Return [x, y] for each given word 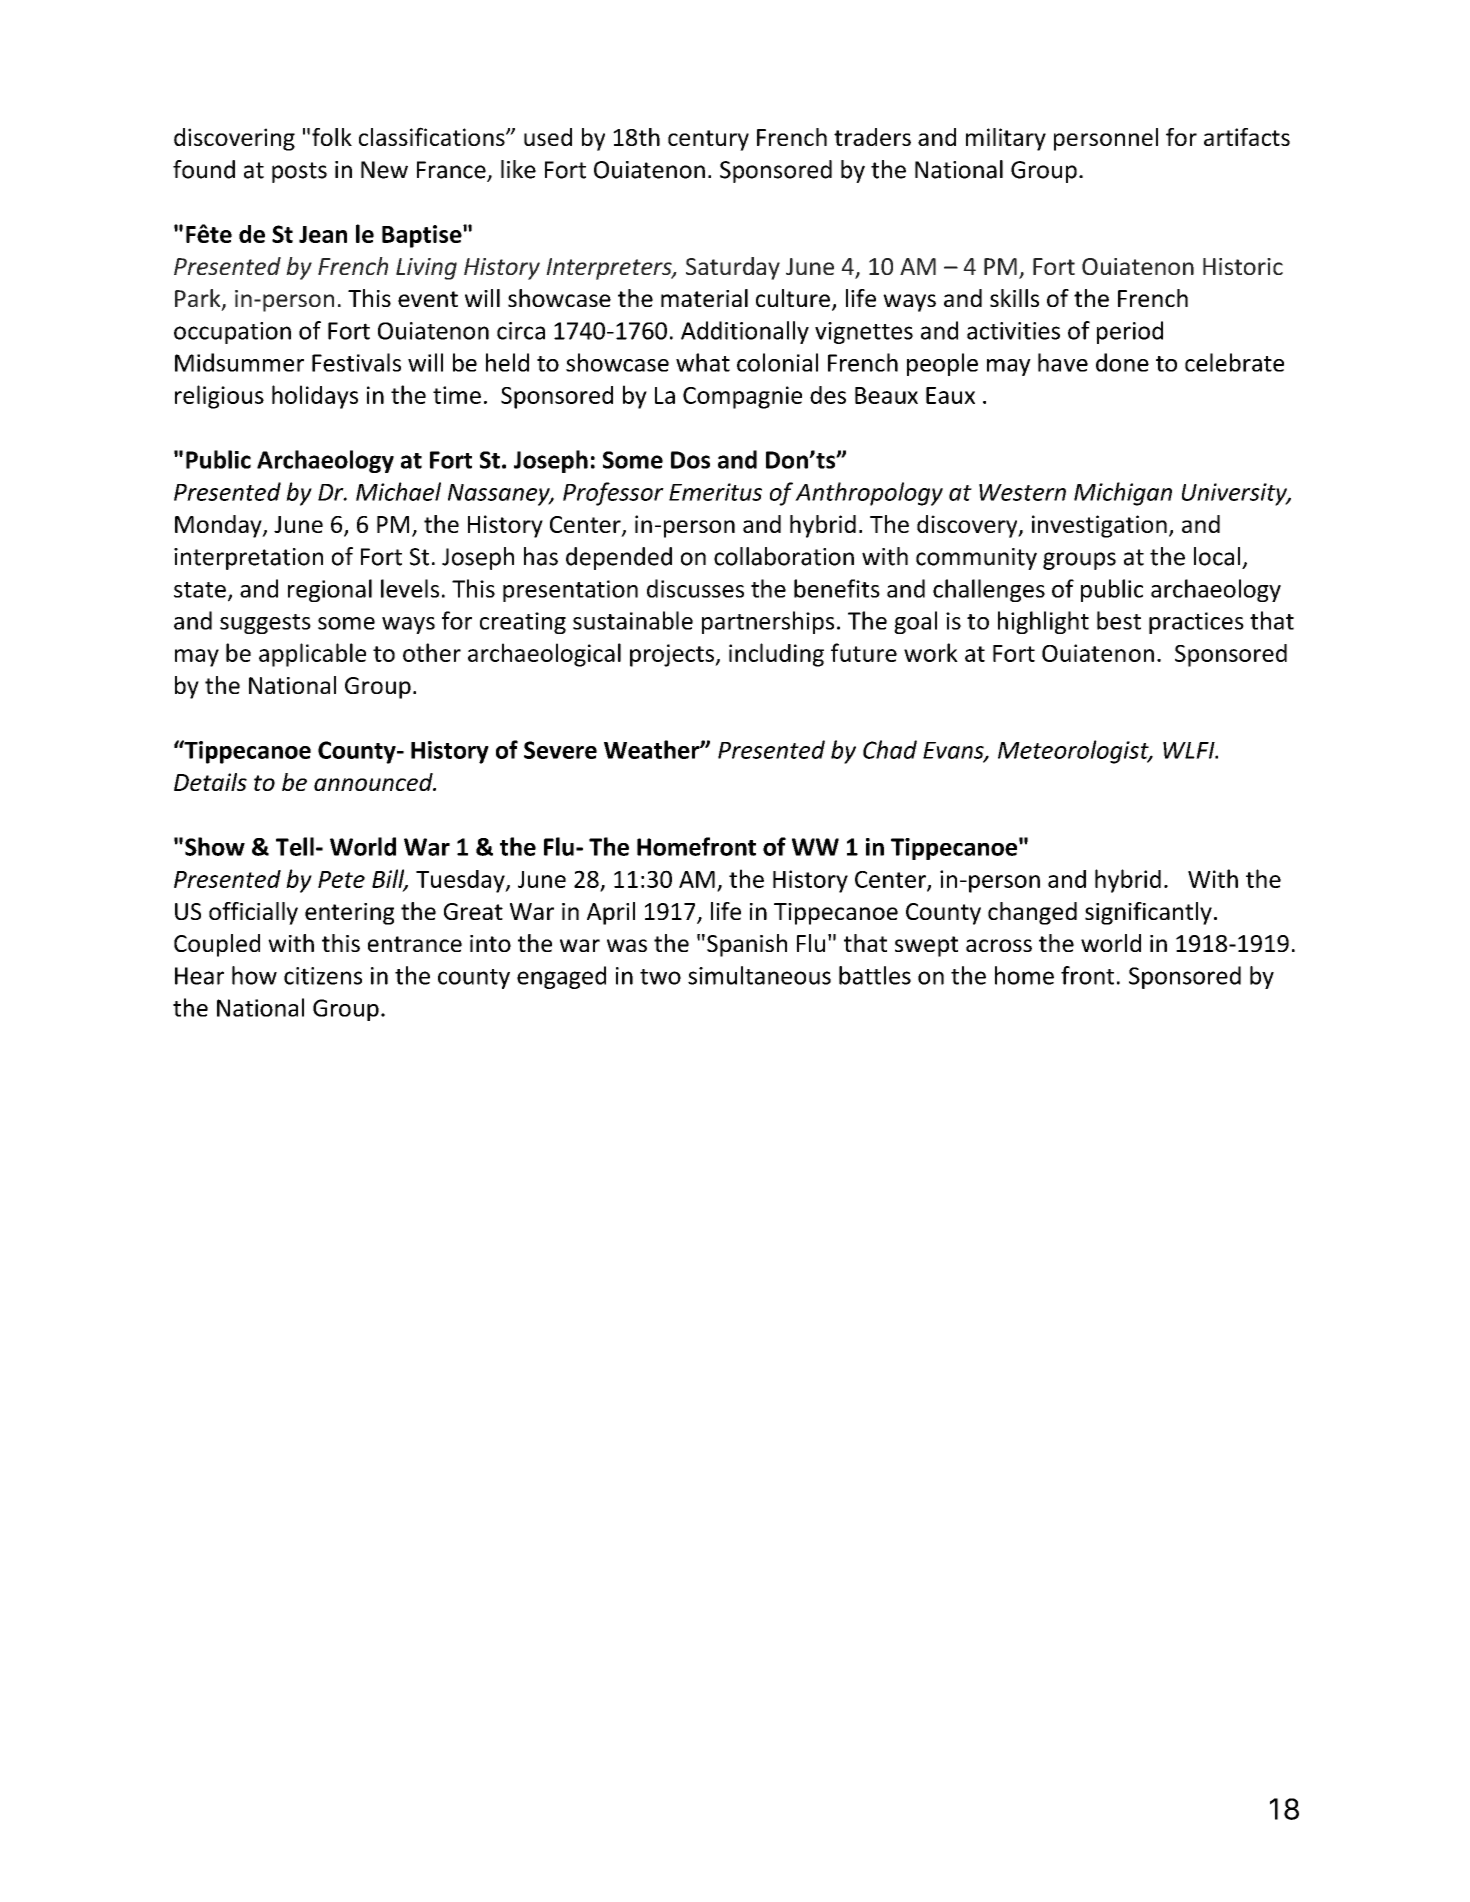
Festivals [356, 362]
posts [299, 172]
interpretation [248, 559]
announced [374, 782]
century [708, 140]
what [703, 362]
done [1122, 362]
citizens [323, 976]
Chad [890, 749]
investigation [1099, 526]
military [1006, 139]
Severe [560, 750]
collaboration [784, 556]
